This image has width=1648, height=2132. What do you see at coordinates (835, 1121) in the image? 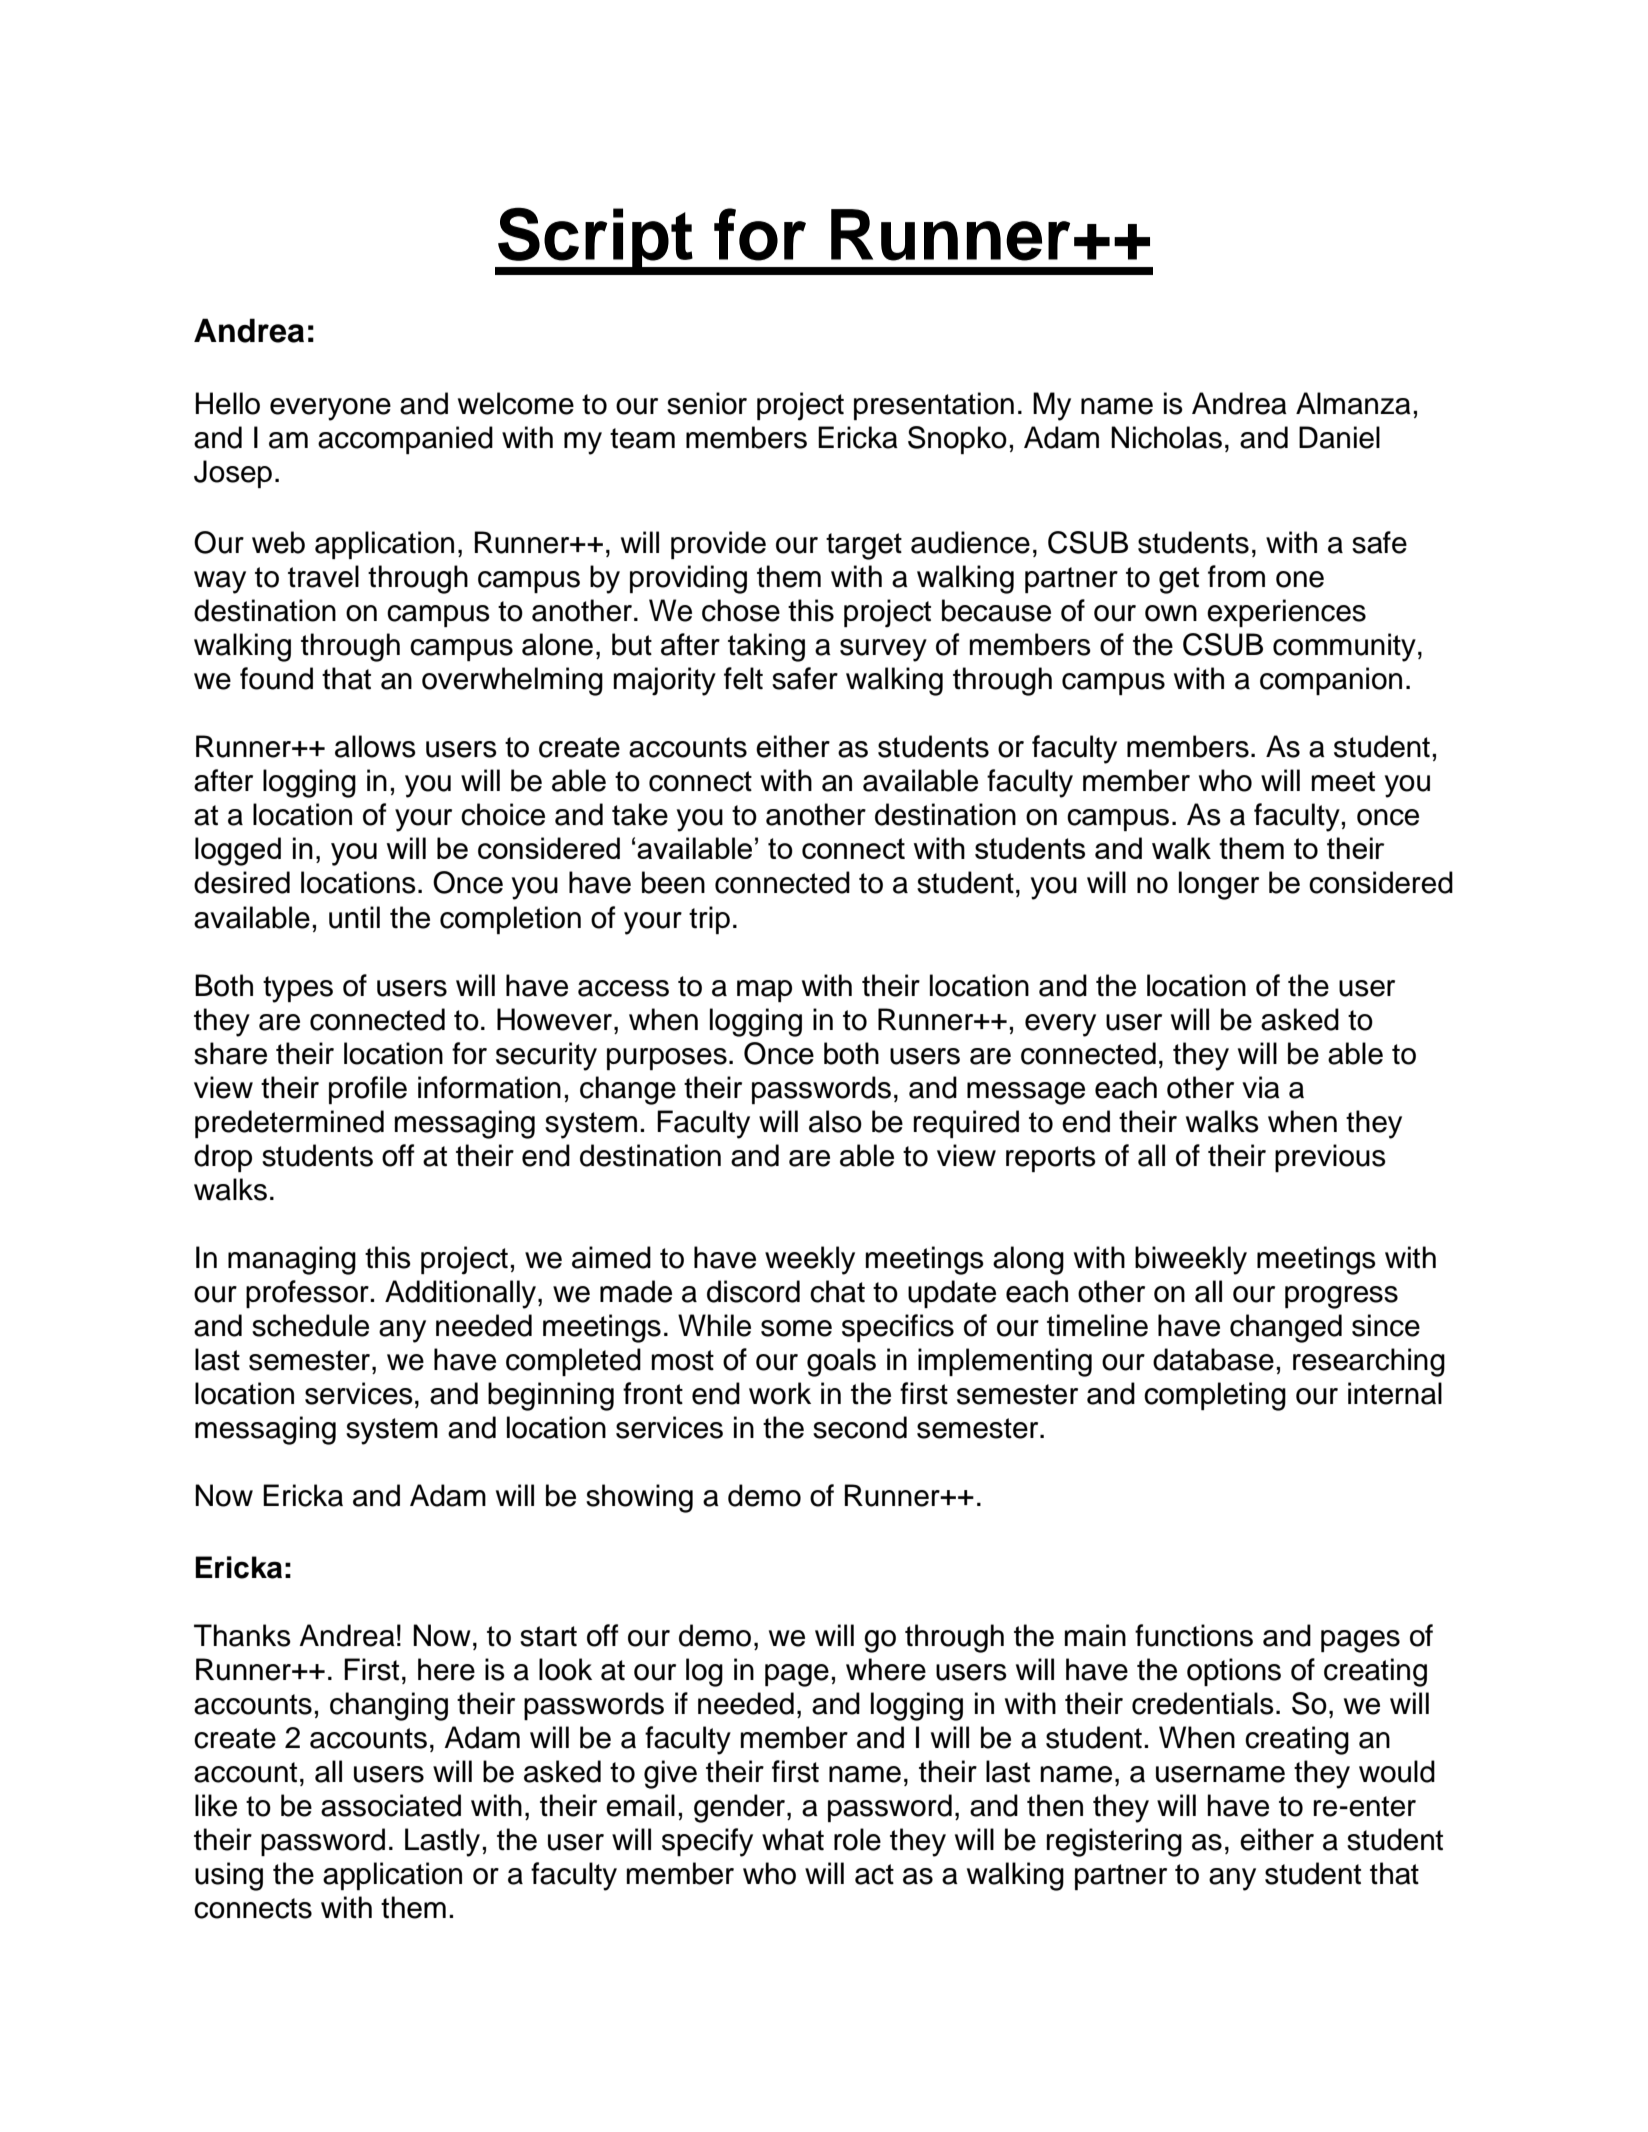
I see `also` at bounding box center [835, 1121].
